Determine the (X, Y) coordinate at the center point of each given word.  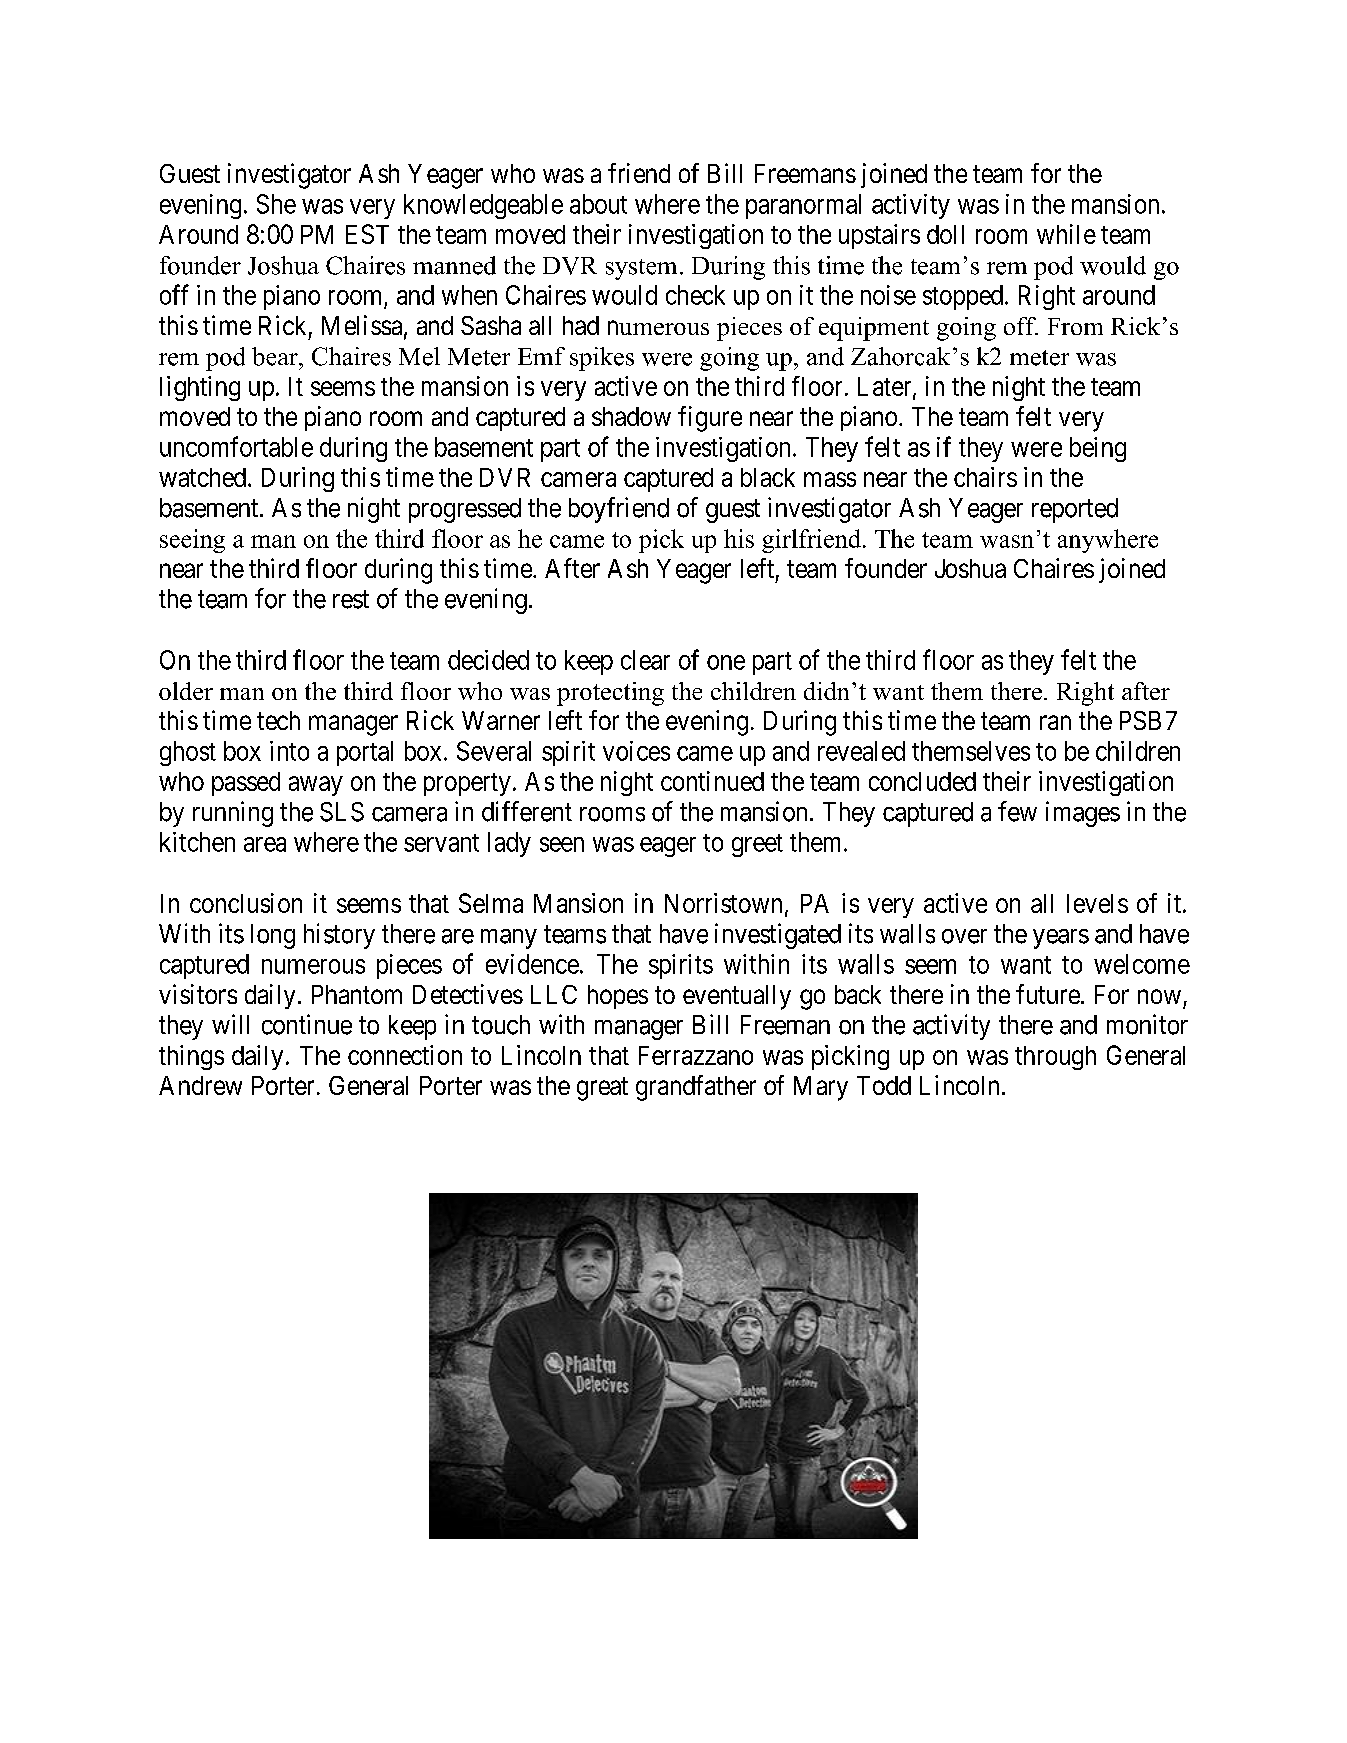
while (1066, 234)
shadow (631, 416)
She (276, 204)
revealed (861, 751)
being (1098, 449)
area (265, 844)
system (641, 269)
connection (405, 1055)
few (1017, 811)
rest (351, 600)
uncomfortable (236, 446)
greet (757, 845)
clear (645, 660)
